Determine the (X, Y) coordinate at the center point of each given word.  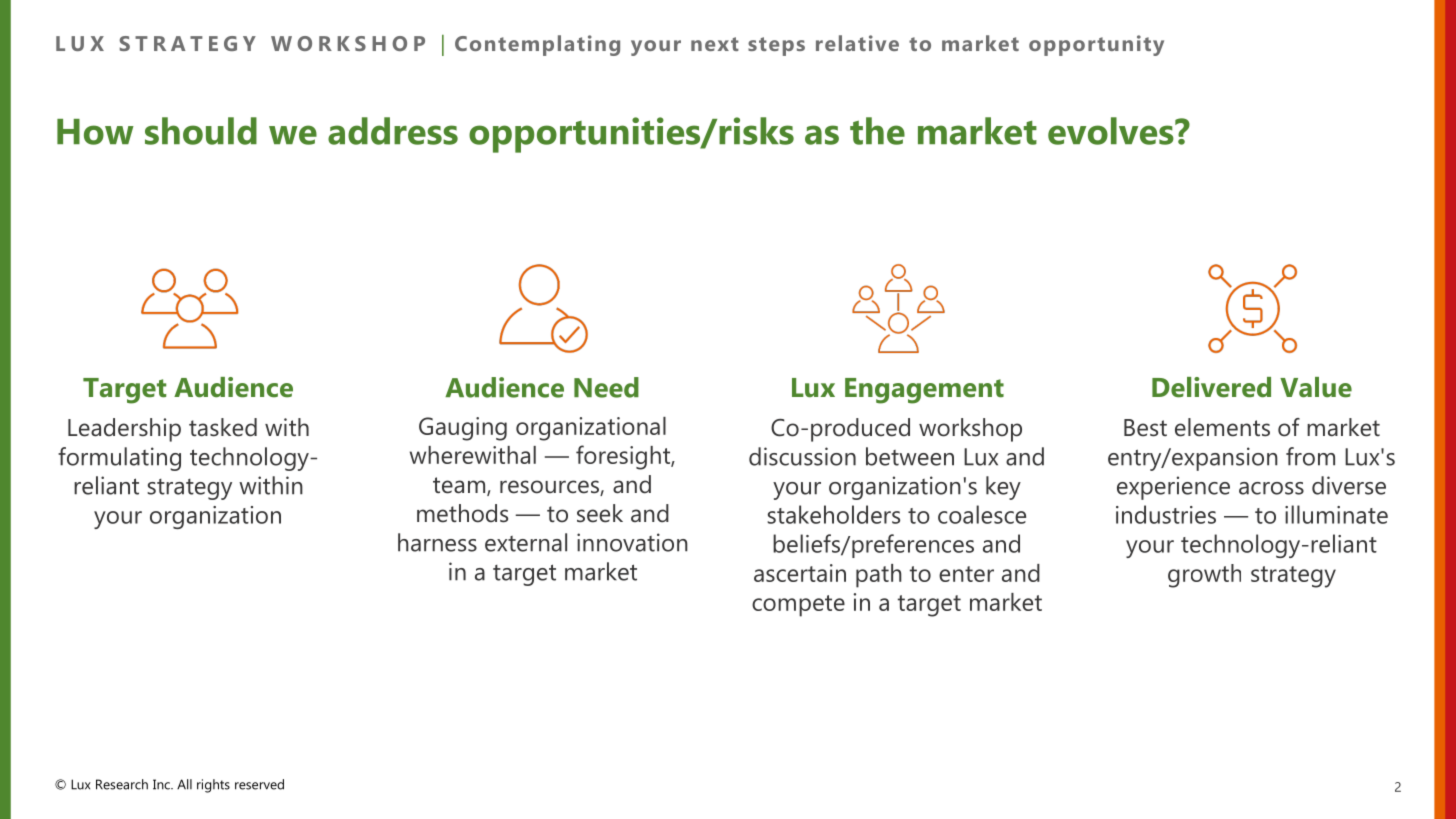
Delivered (1211, 387)
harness (437, 542)
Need (606, 387)
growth (1204, 576)
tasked (223, 427)
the (877, 131)
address (393, 131)
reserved (259, 784)
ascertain (800, 573)
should (201, 131)
